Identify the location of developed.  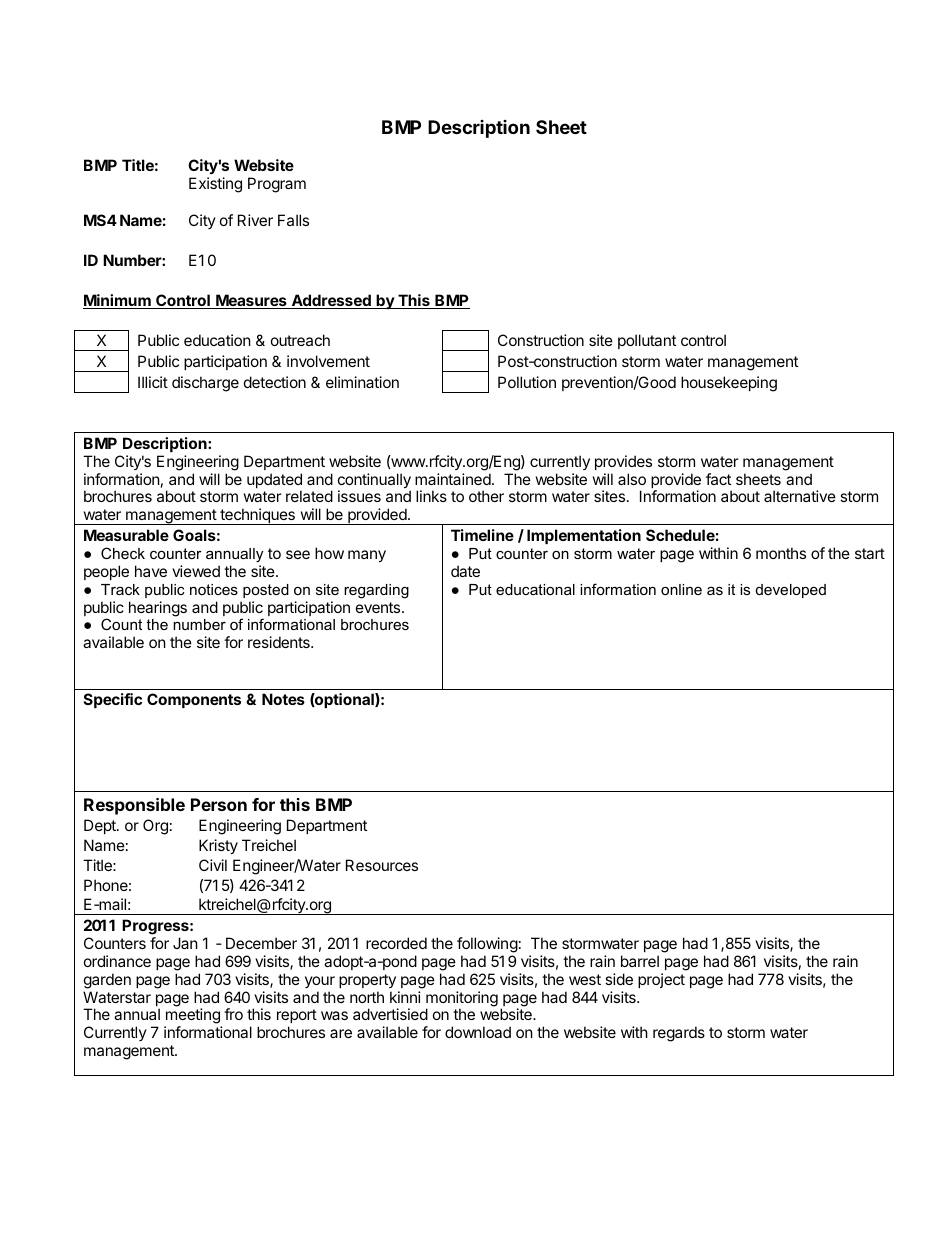
(791, 591).
